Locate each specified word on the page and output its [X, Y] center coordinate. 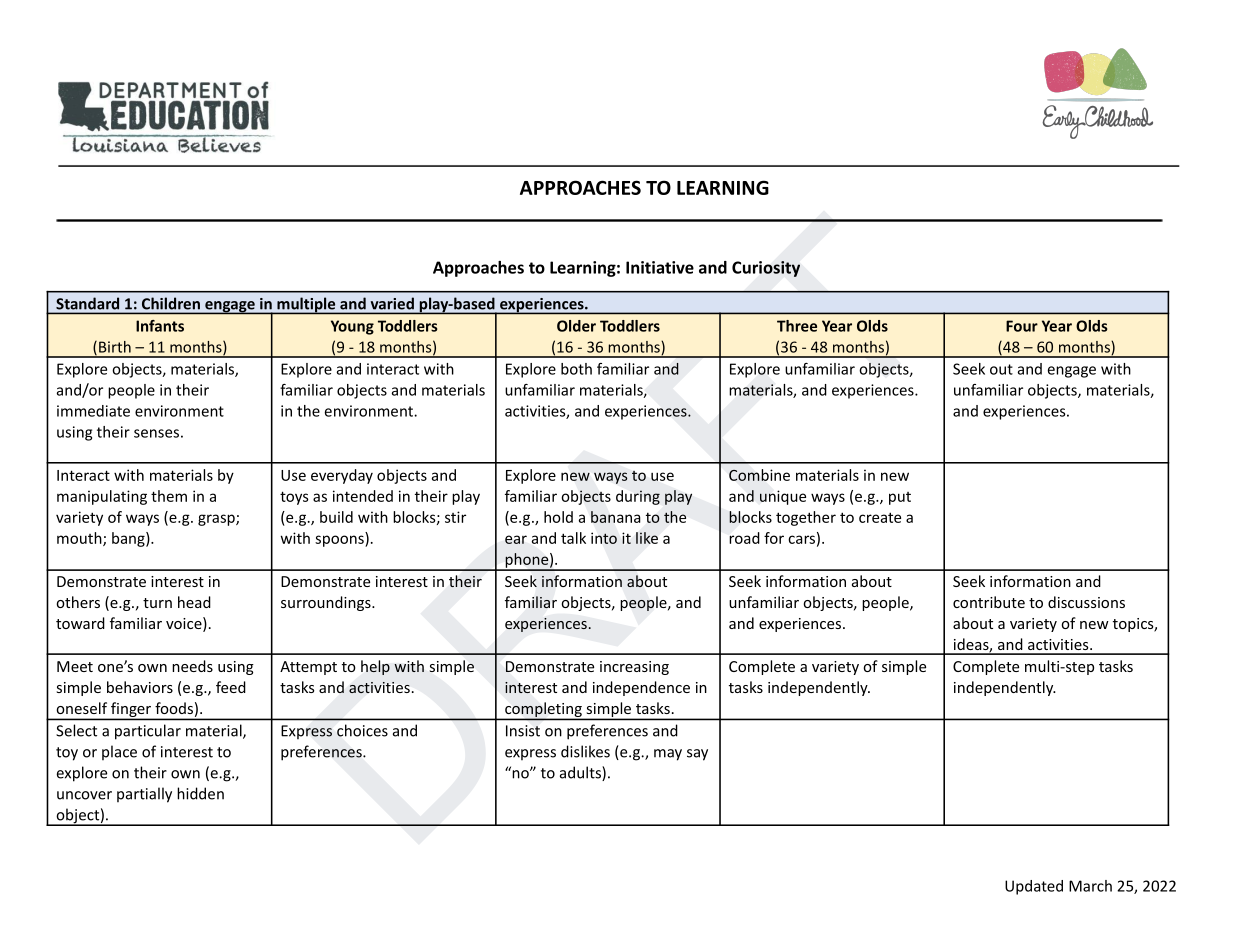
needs [192, 666]
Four [1022, 326]
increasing [634, 668]
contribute [989, 602]
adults [581, 773]
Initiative [660, 267]
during [638, 497]
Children [171, 304]
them [169, 496]
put [900, 498]
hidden [200, 793]
